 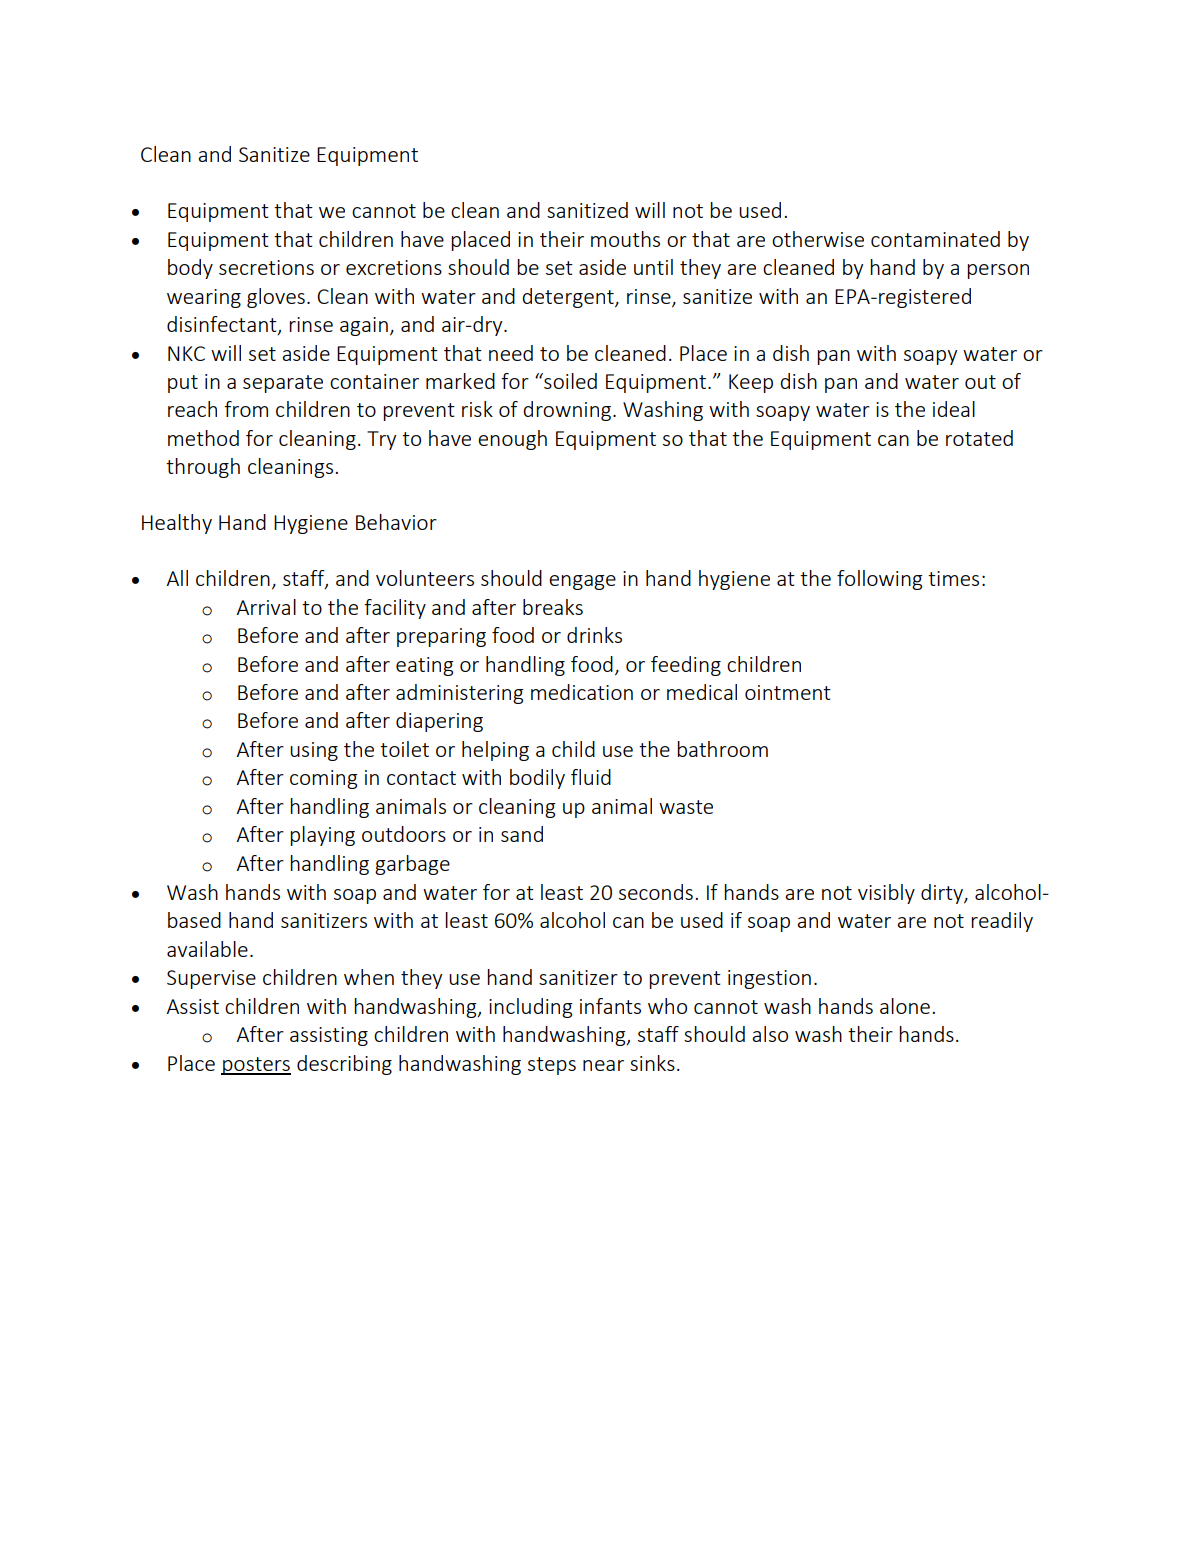 I want to click on engage, so click(x=582, y=582).
